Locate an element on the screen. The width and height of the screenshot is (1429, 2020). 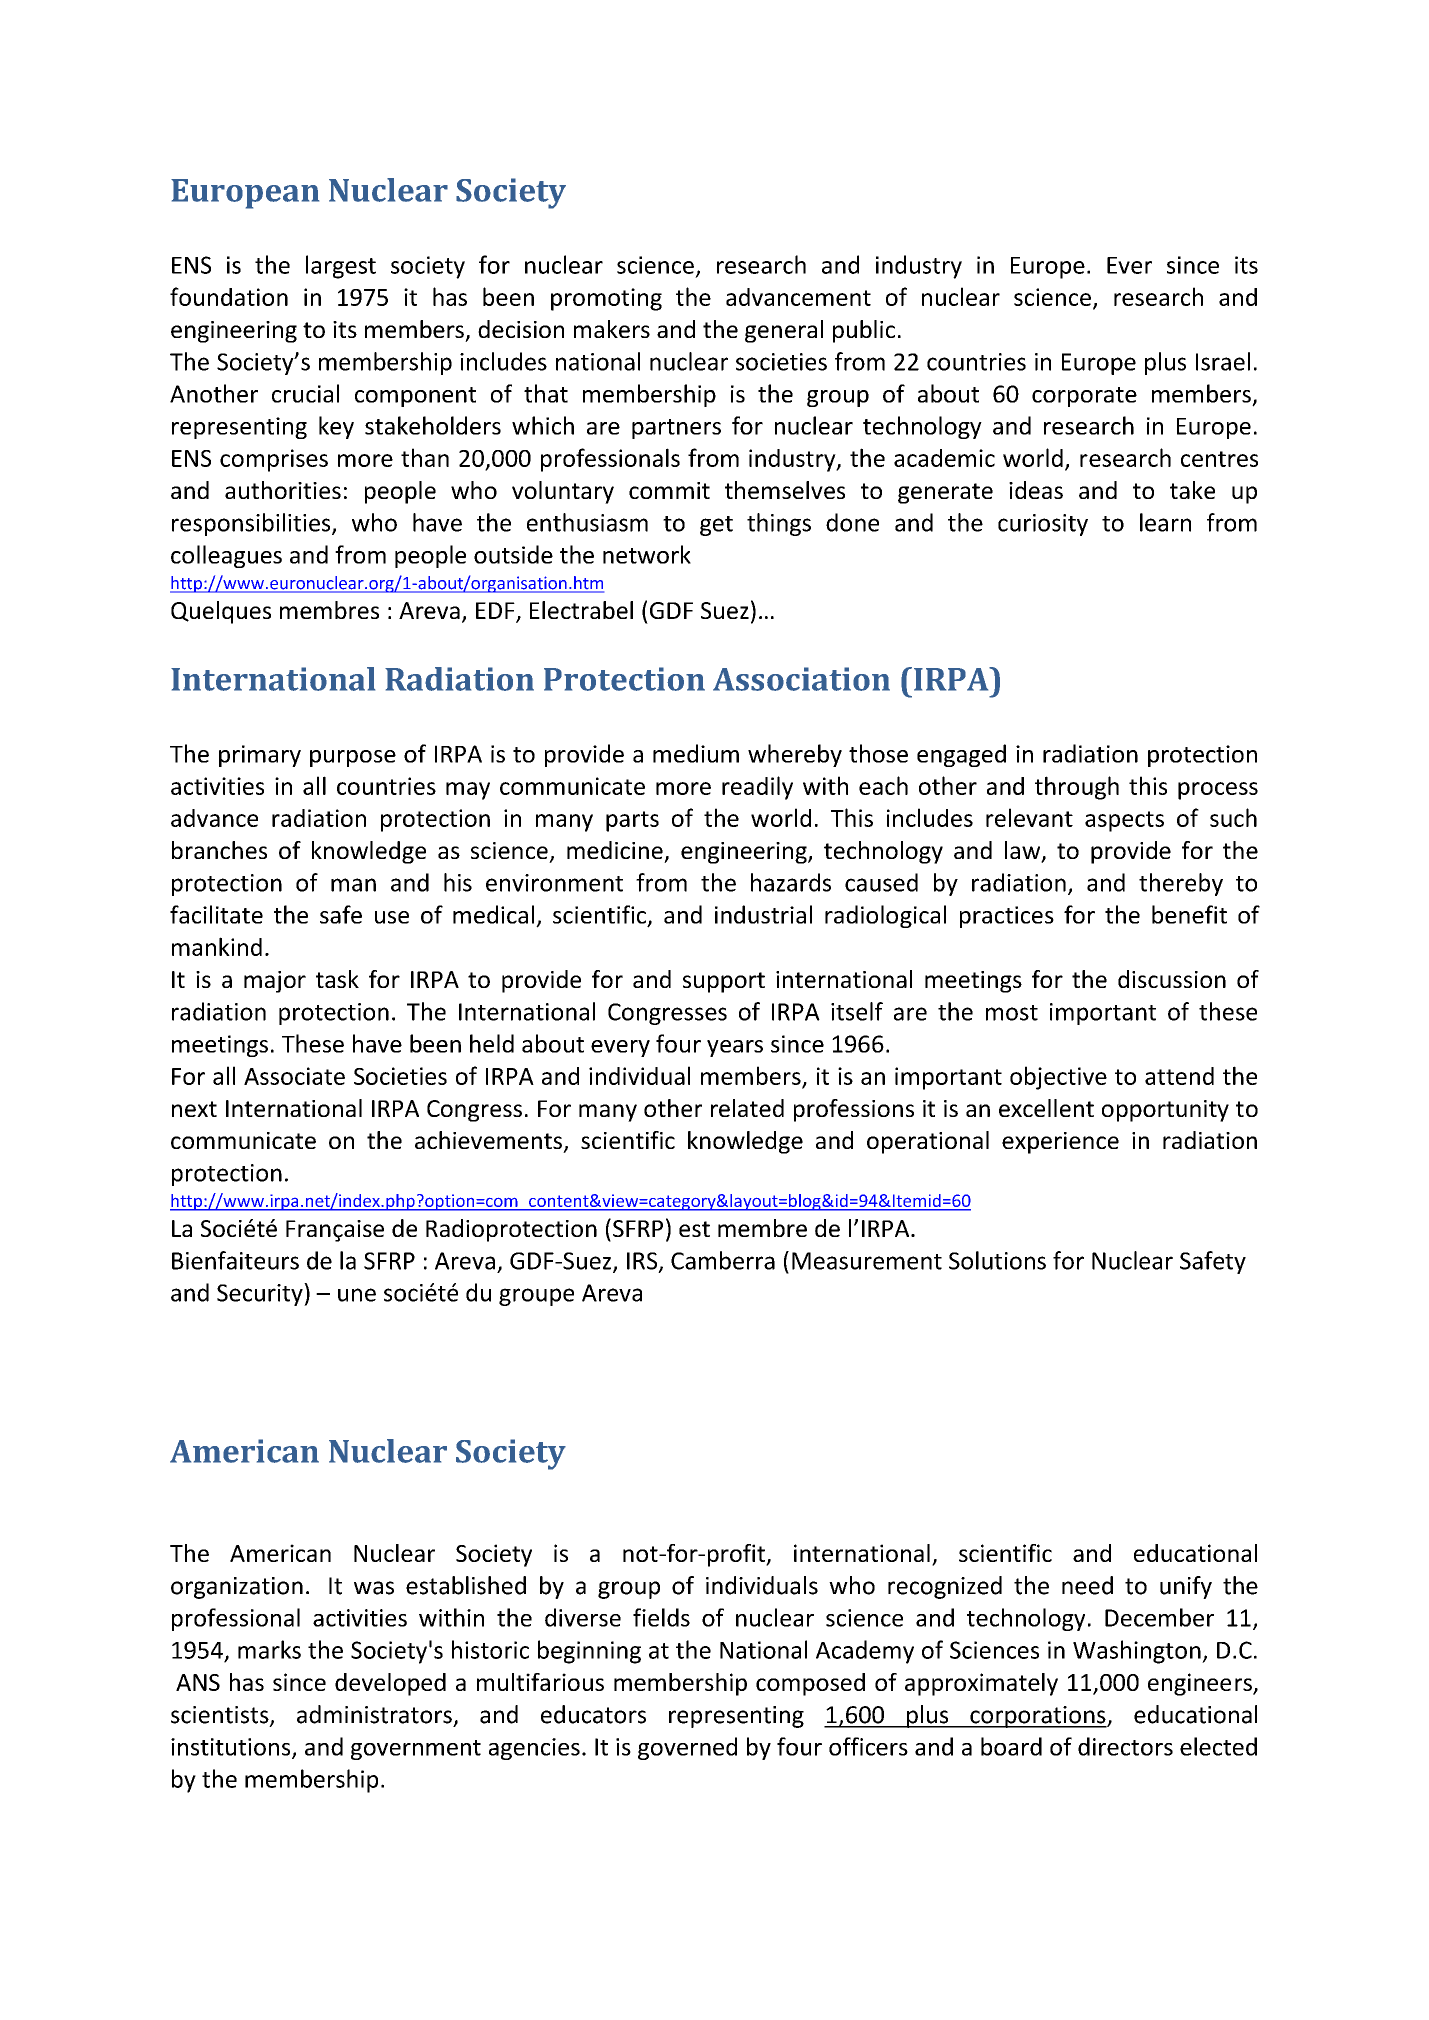
task is located at coordinates (337, 979).
